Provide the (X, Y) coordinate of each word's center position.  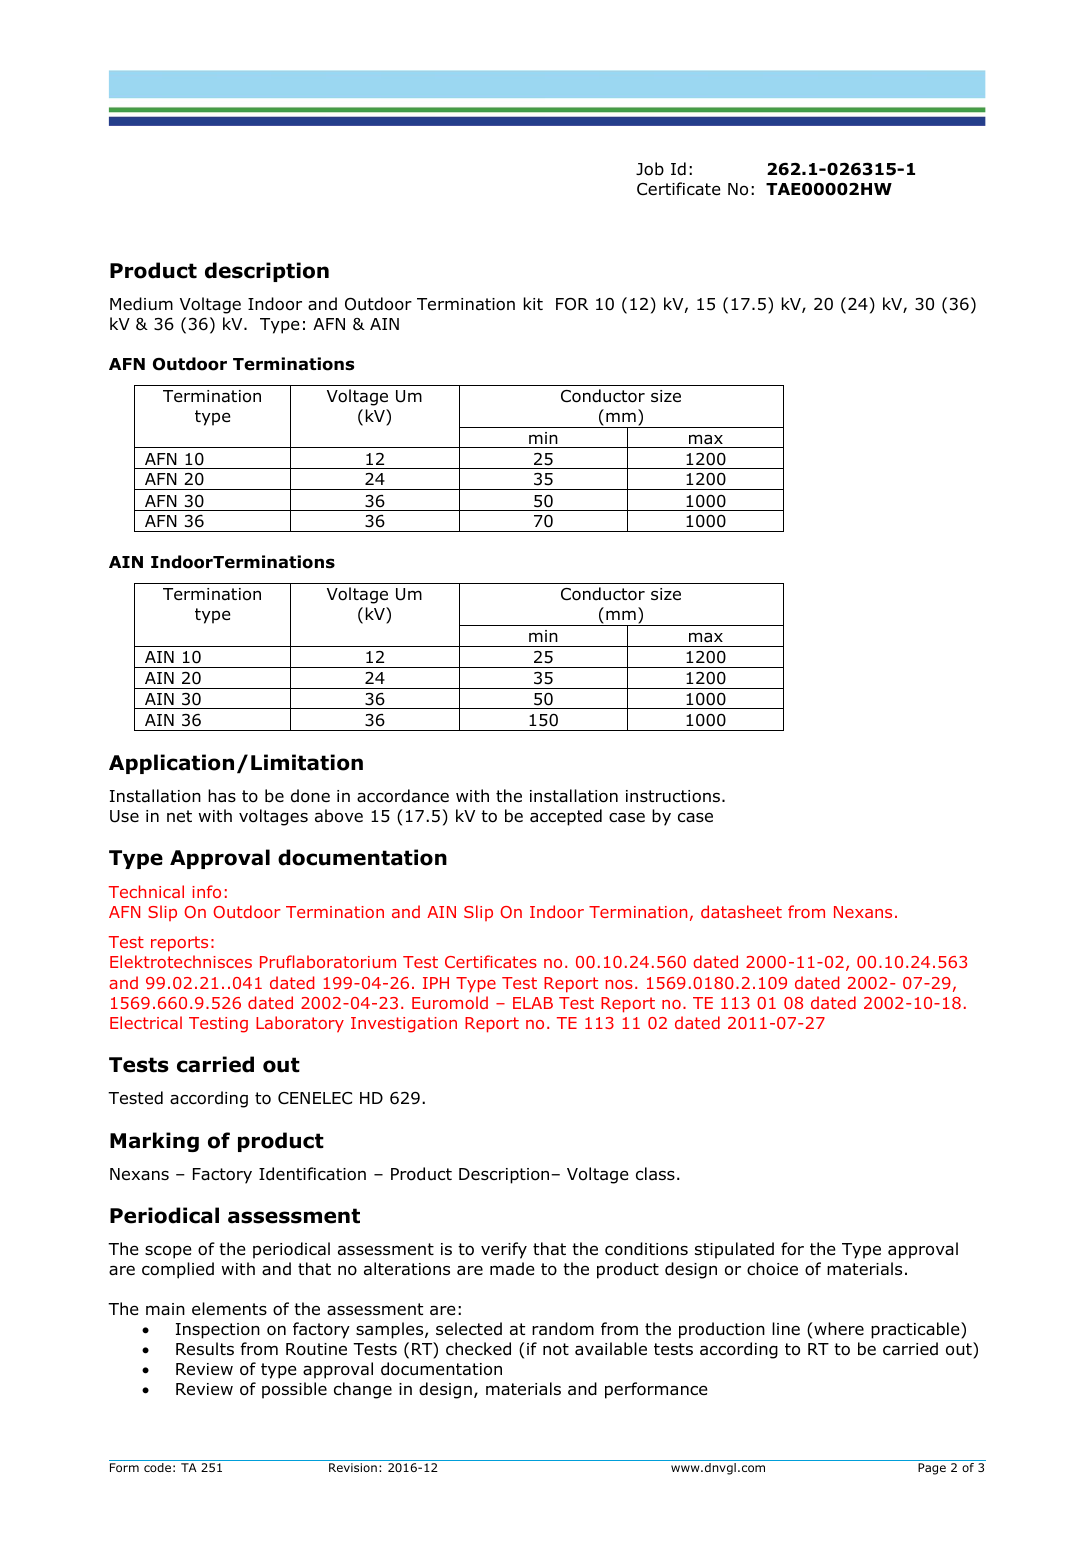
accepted (566, 817)
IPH (436, 983)
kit (533, 303)
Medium (141, 304)
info (206, 891)
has (222, 796)
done (310, 796)
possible (294, 1390)
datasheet (741, 911)
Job (650, 169)
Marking (154, 1142)
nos (619, 984)
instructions (674, 796)
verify (504, 1250)
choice (772, 1269)
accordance (403, 796)
